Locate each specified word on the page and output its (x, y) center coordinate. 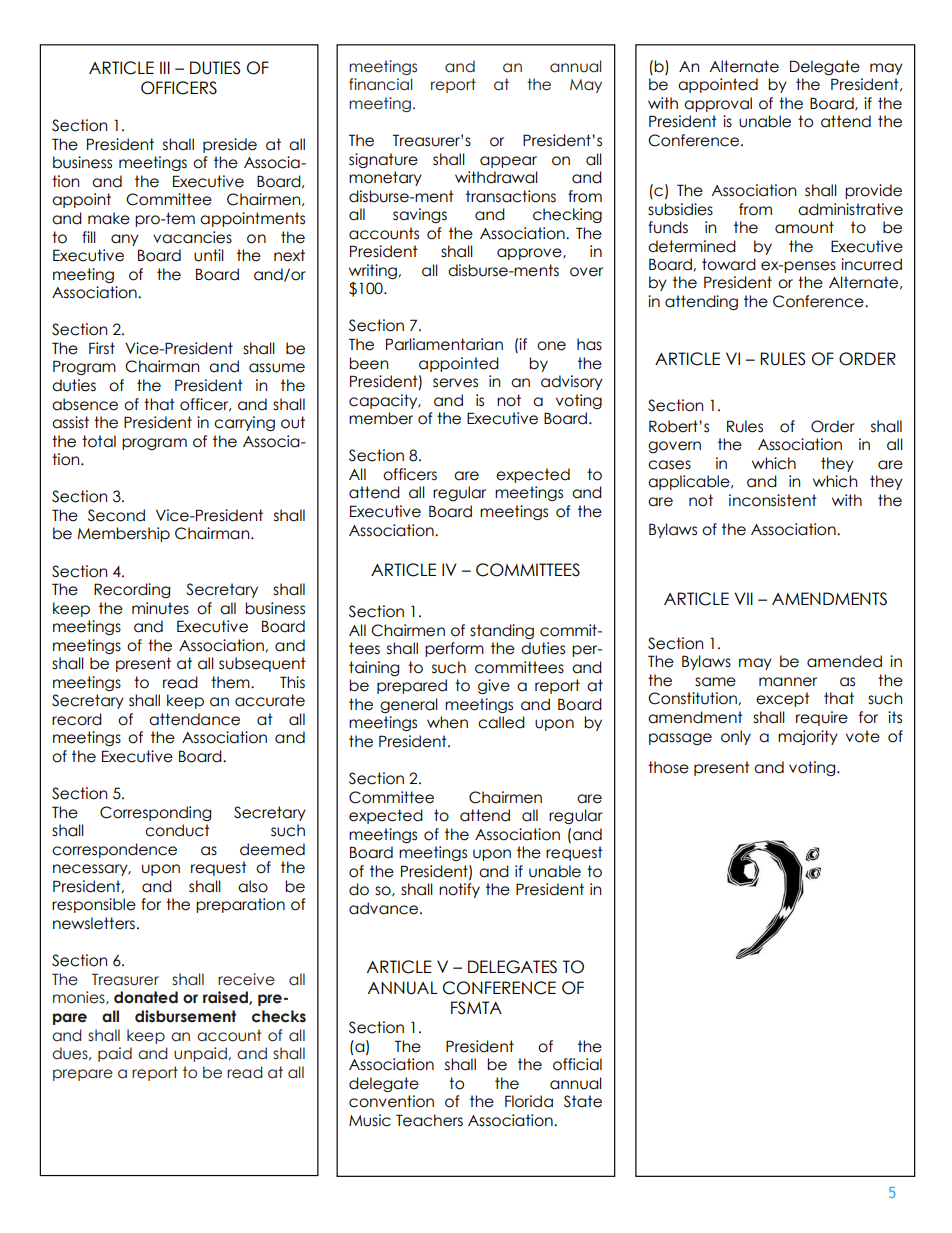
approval (718, 104)
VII (743, 598)
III (165, 67)
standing (502, 631)
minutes (160, 608)
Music (370, 1120)
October (788, 1176)
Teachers (429, 1120)
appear (508, 162)
